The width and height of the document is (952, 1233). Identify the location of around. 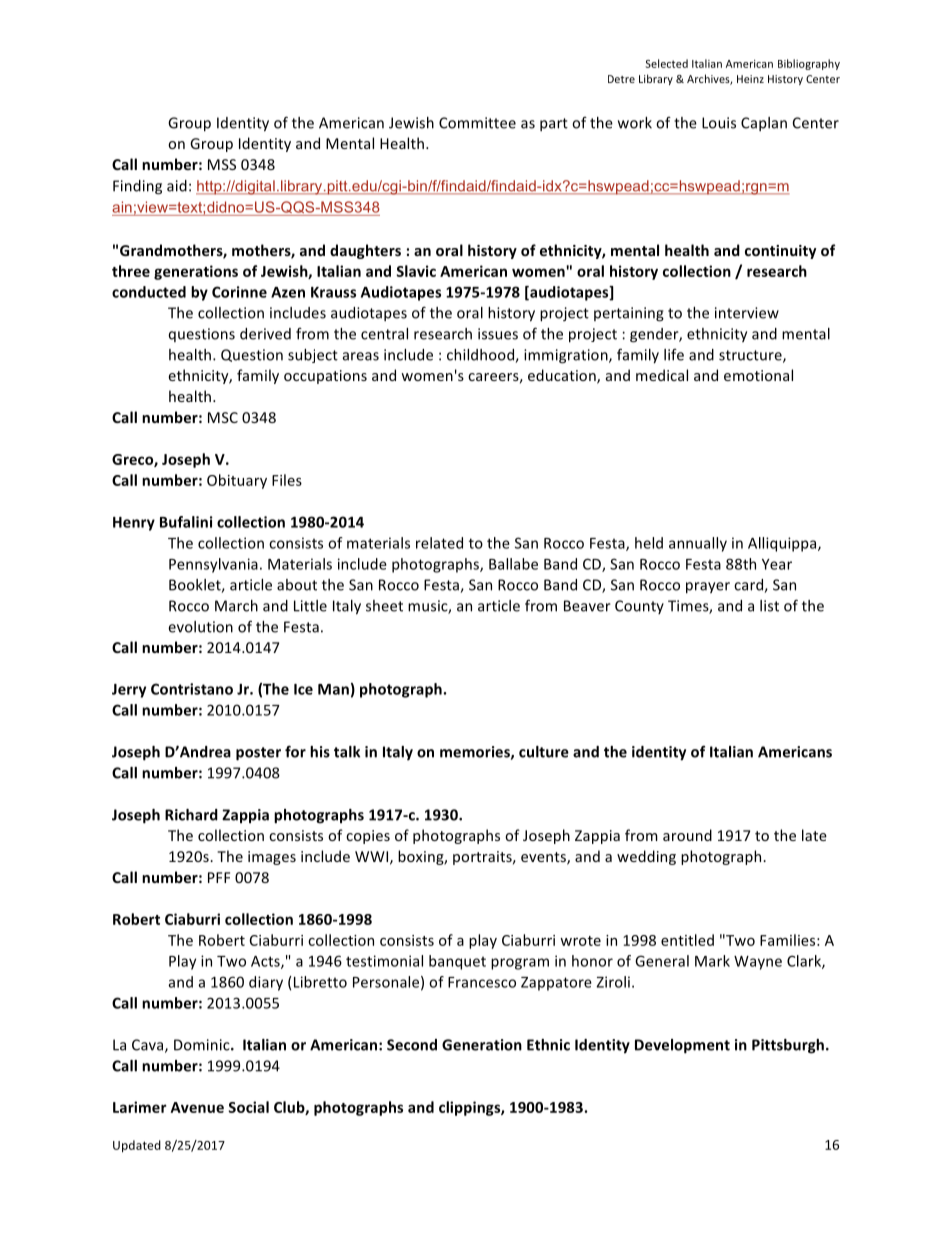
(687, 835).
